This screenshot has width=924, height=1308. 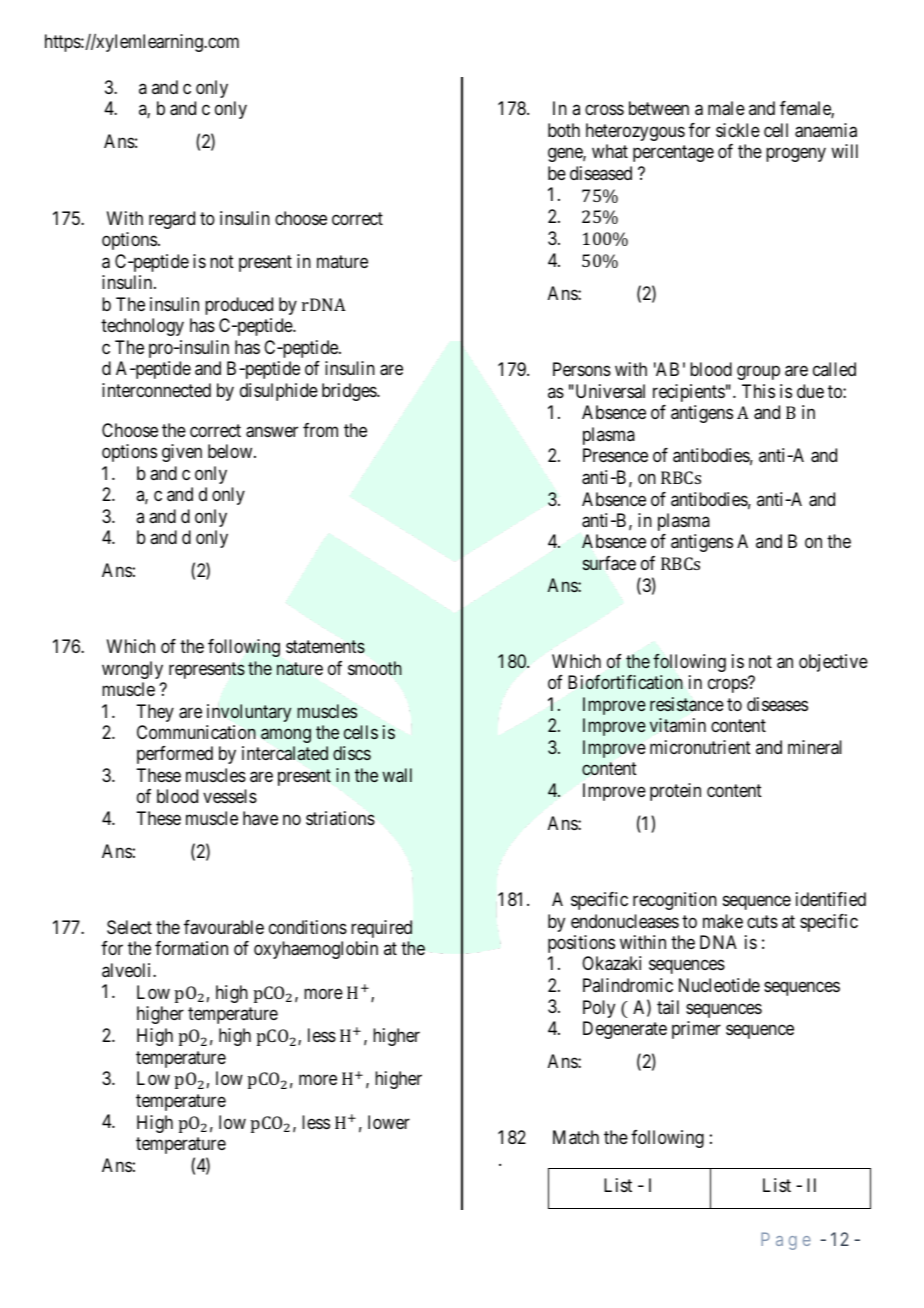 What do you see at coordinates (576, 1137) in the screenshot?
I see `Match` at bounding box center [576, 1137].
